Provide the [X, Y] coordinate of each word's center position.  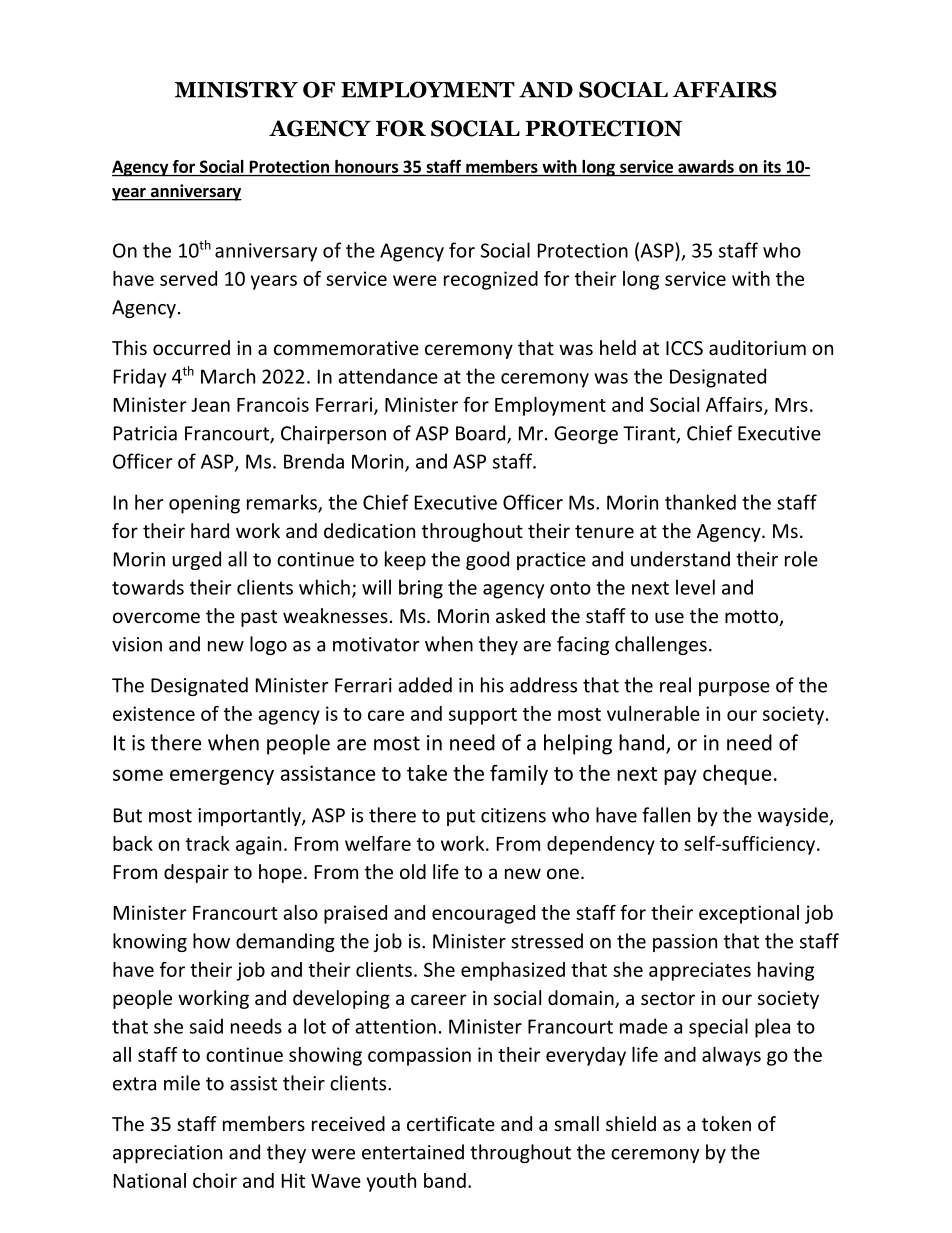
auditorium [757, 347]
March [228, 376]
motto [752, 618]
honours [366, 166]
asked [520, 615]
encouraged [483, 914]
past [259, 618]
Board [482, 434]
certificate [451, 1123]
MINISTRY [236, 89]
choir [215, 1180]
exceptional [749, 914]
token [726, 1123]
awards [706, 166]
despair [196, 873]
